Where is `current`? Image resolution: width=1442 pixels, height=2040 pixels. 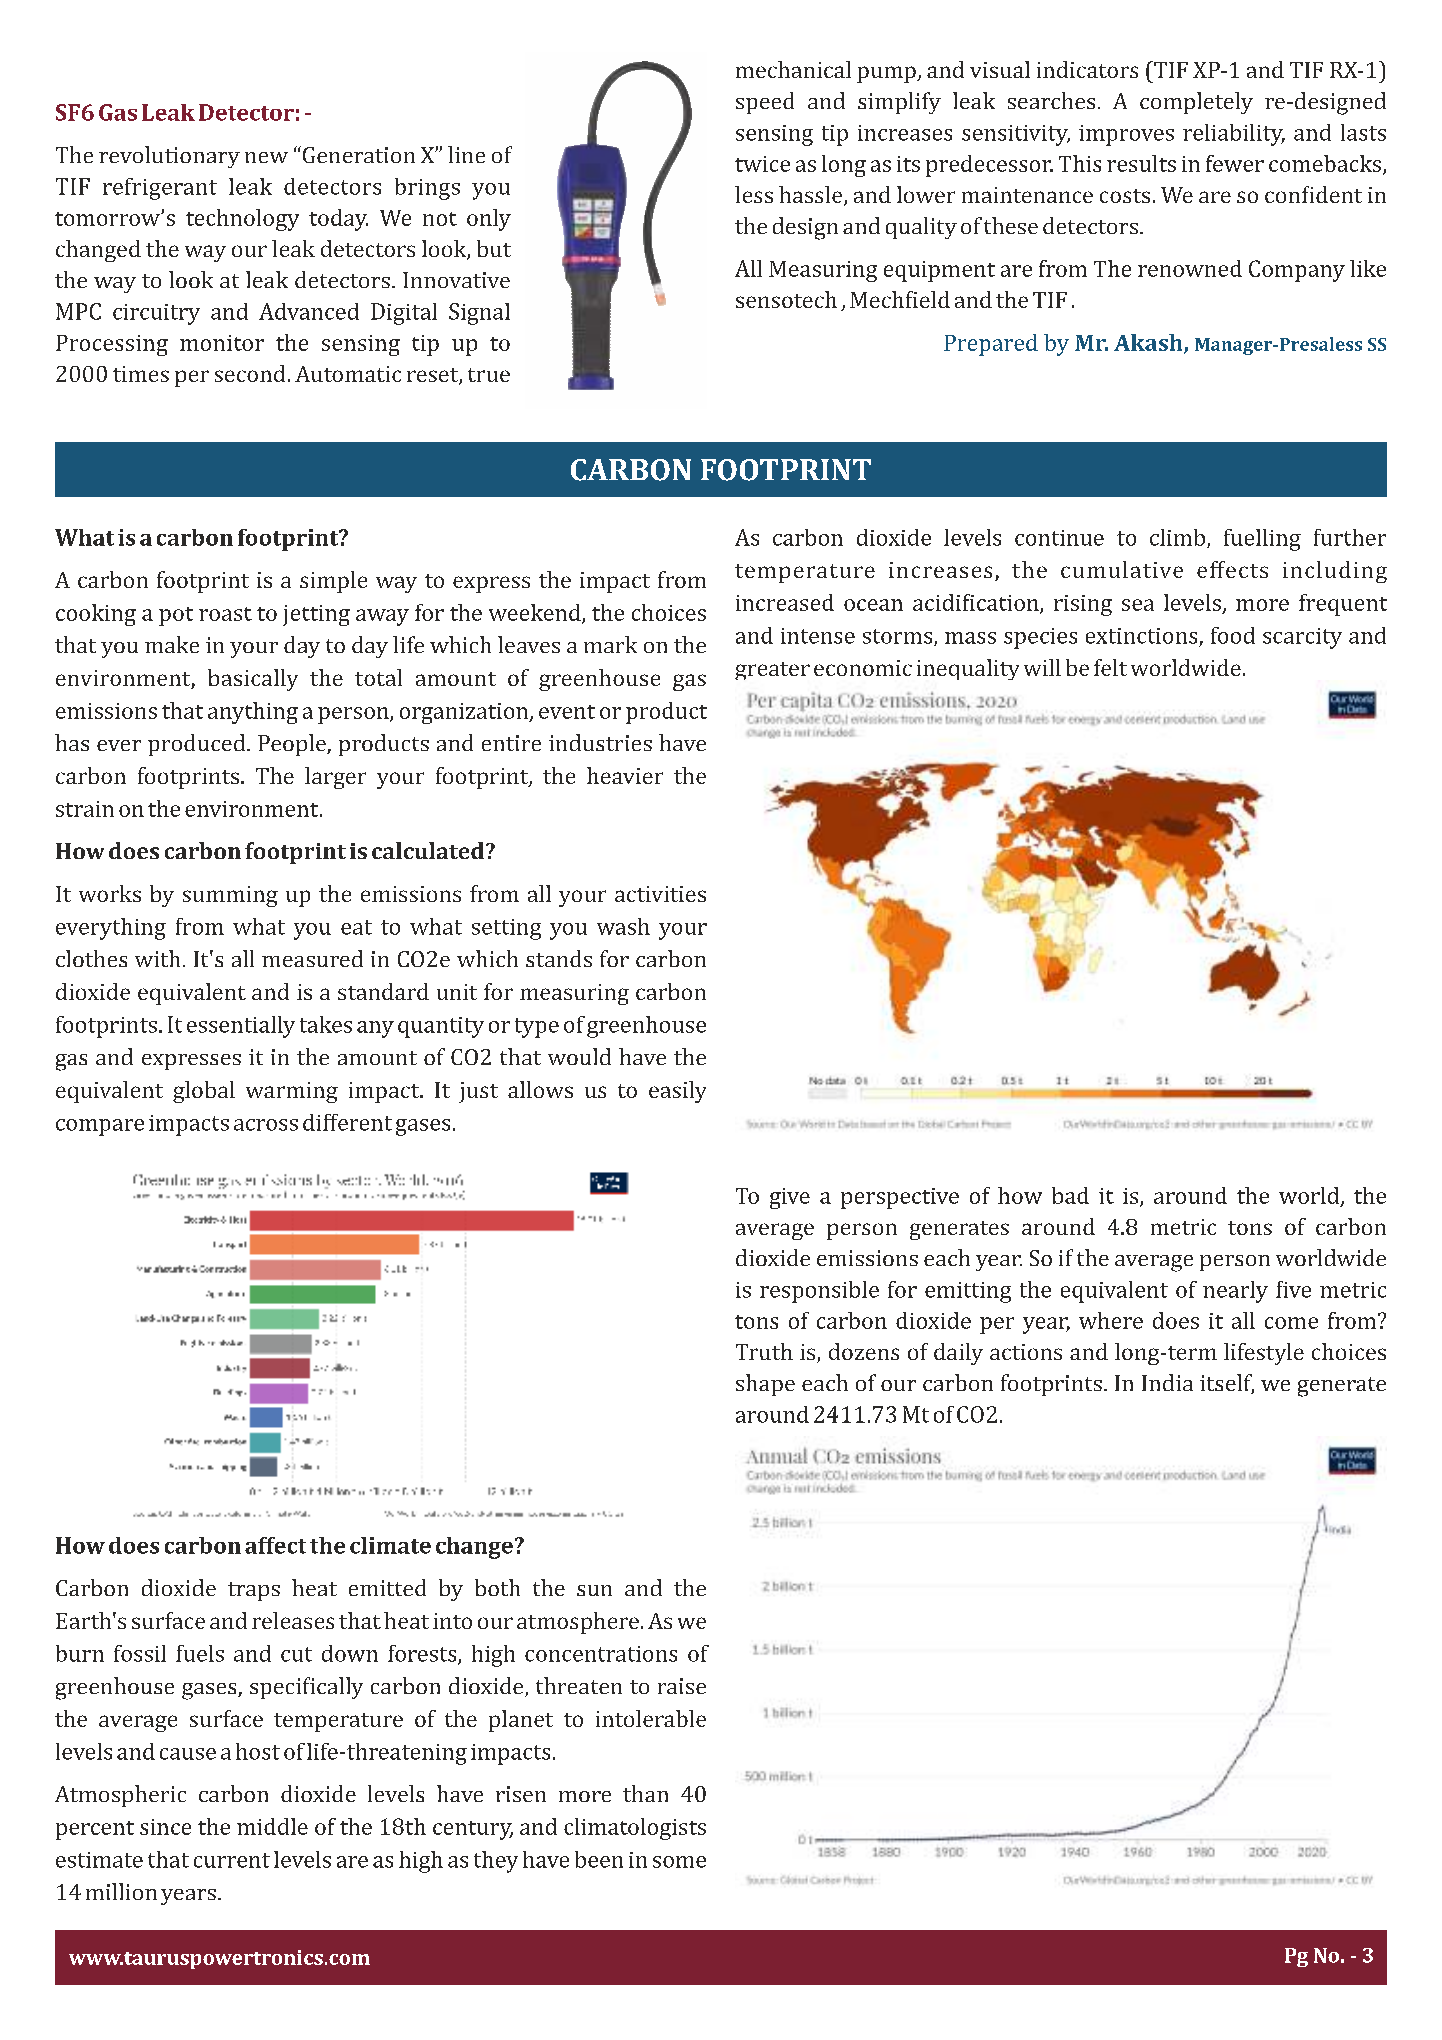 current is located at coordinates (232, 1860).
